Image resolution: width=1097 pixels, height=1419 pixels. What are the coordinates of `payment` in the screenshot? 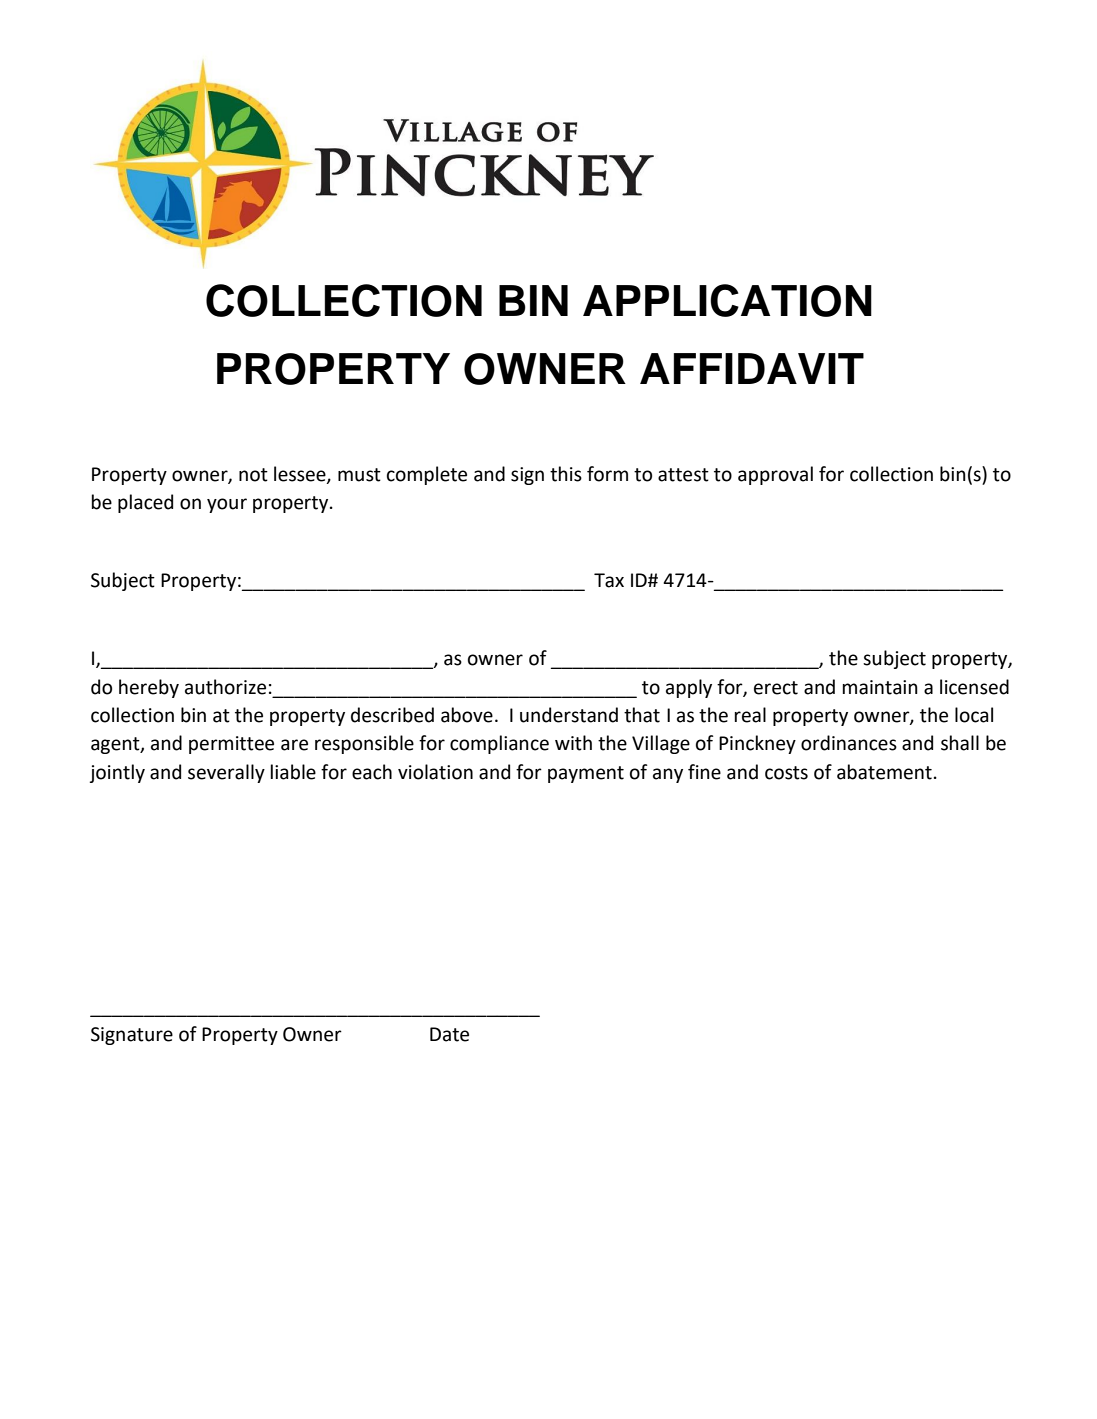 It's located at (586, 774).
